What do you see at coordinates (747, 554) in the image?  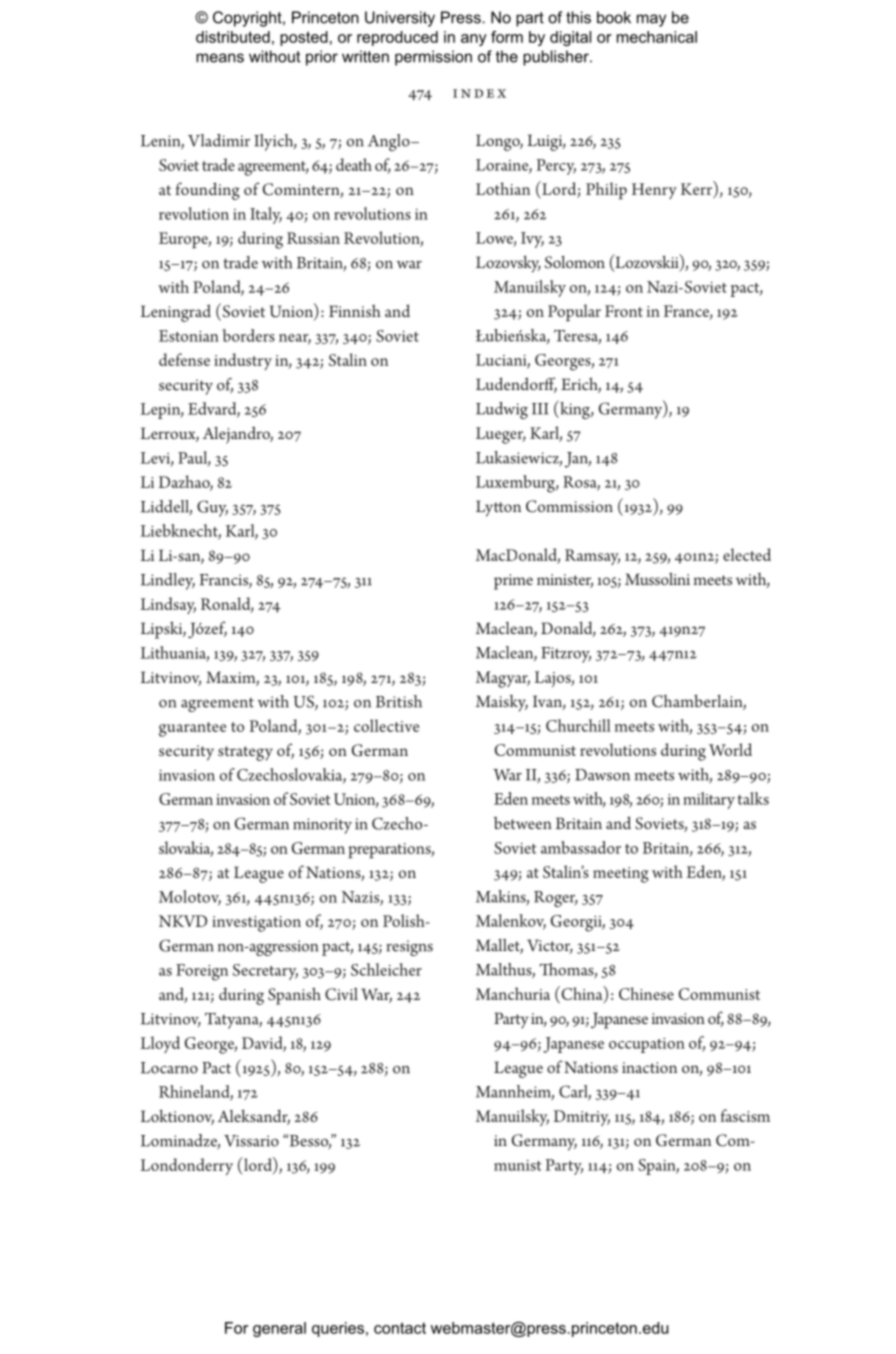 I see `elected` at bounding box center [747, 554].
